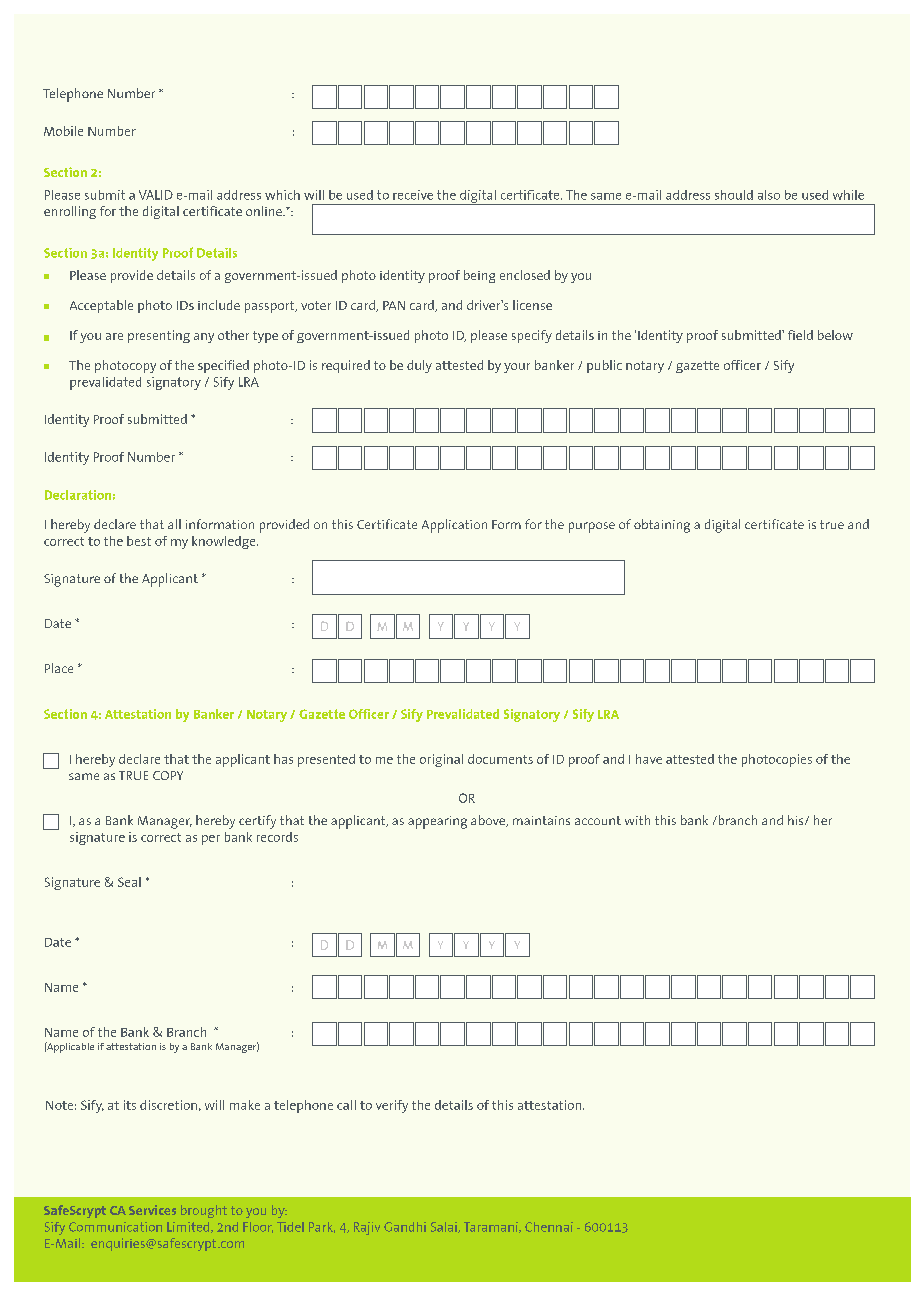  Describe the element at coordinates (649, 759) in the image. I see `have` at that location.
